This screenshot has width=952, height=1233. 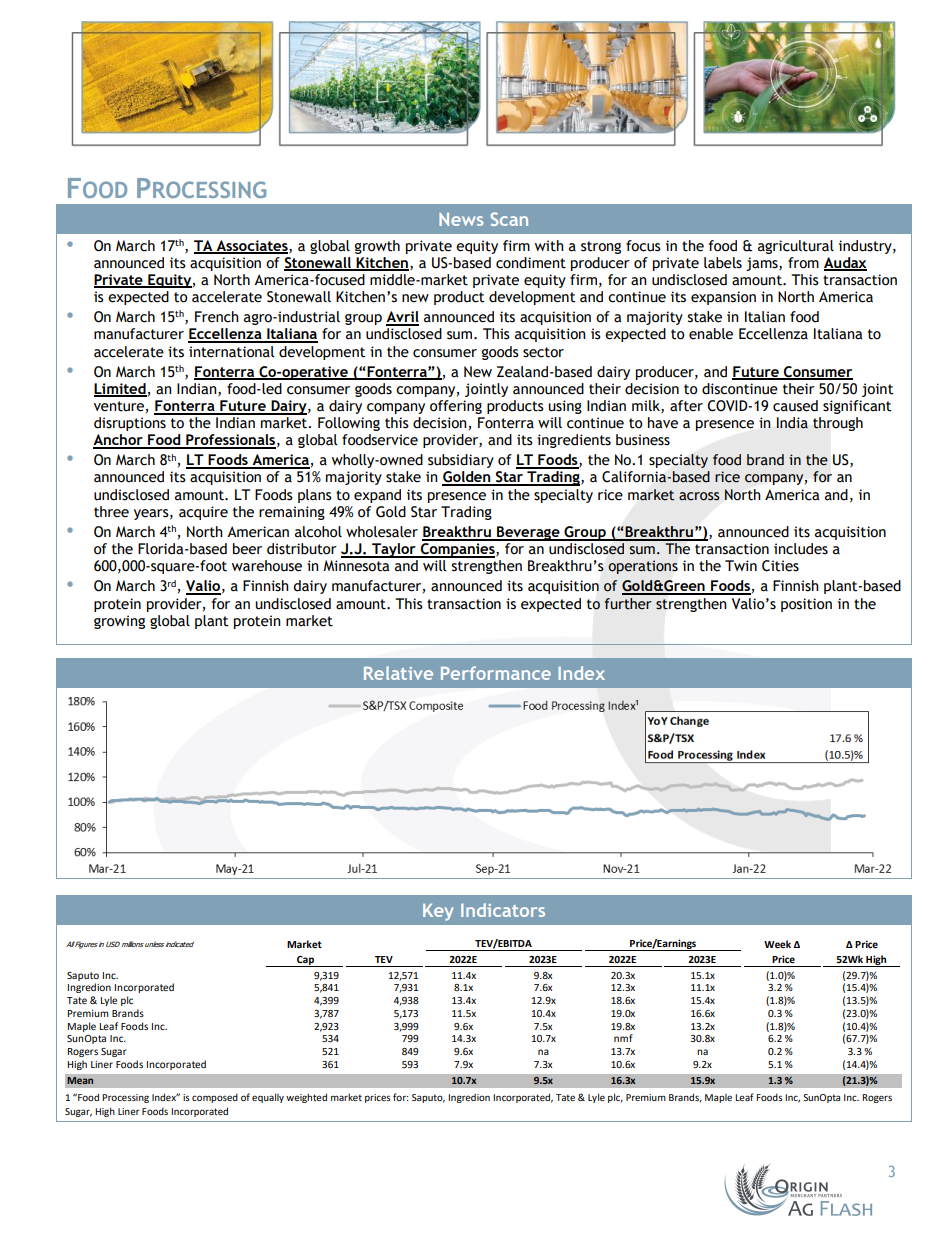 I want to click on Associates, so click(x=252, y=246).
